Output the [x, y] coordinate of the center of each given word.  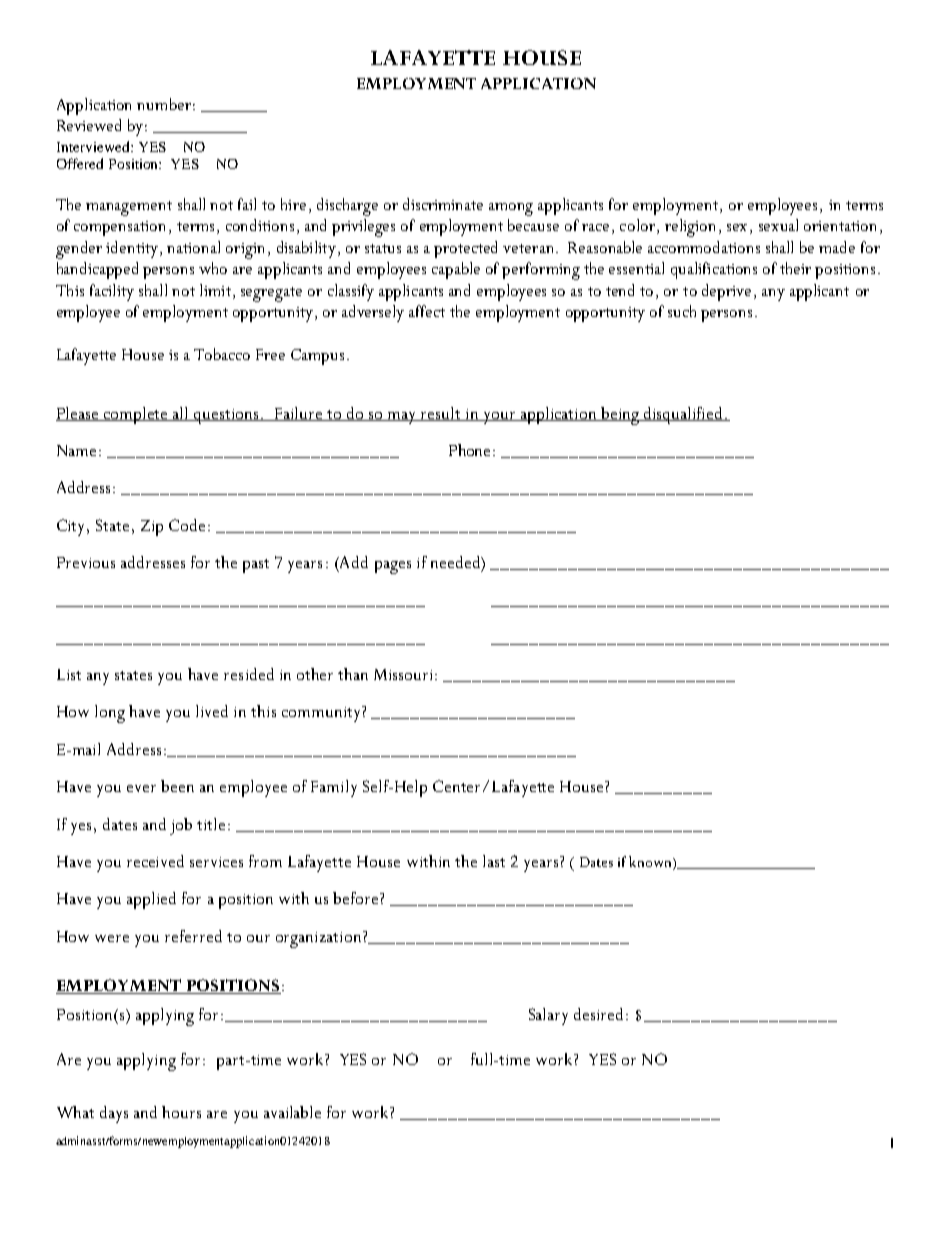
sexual [778, 225]
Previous [86, 562]
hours [181, 1112]
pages [393, 567]
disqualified [683, 415]
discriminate [443, 204]
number [164, 104]
